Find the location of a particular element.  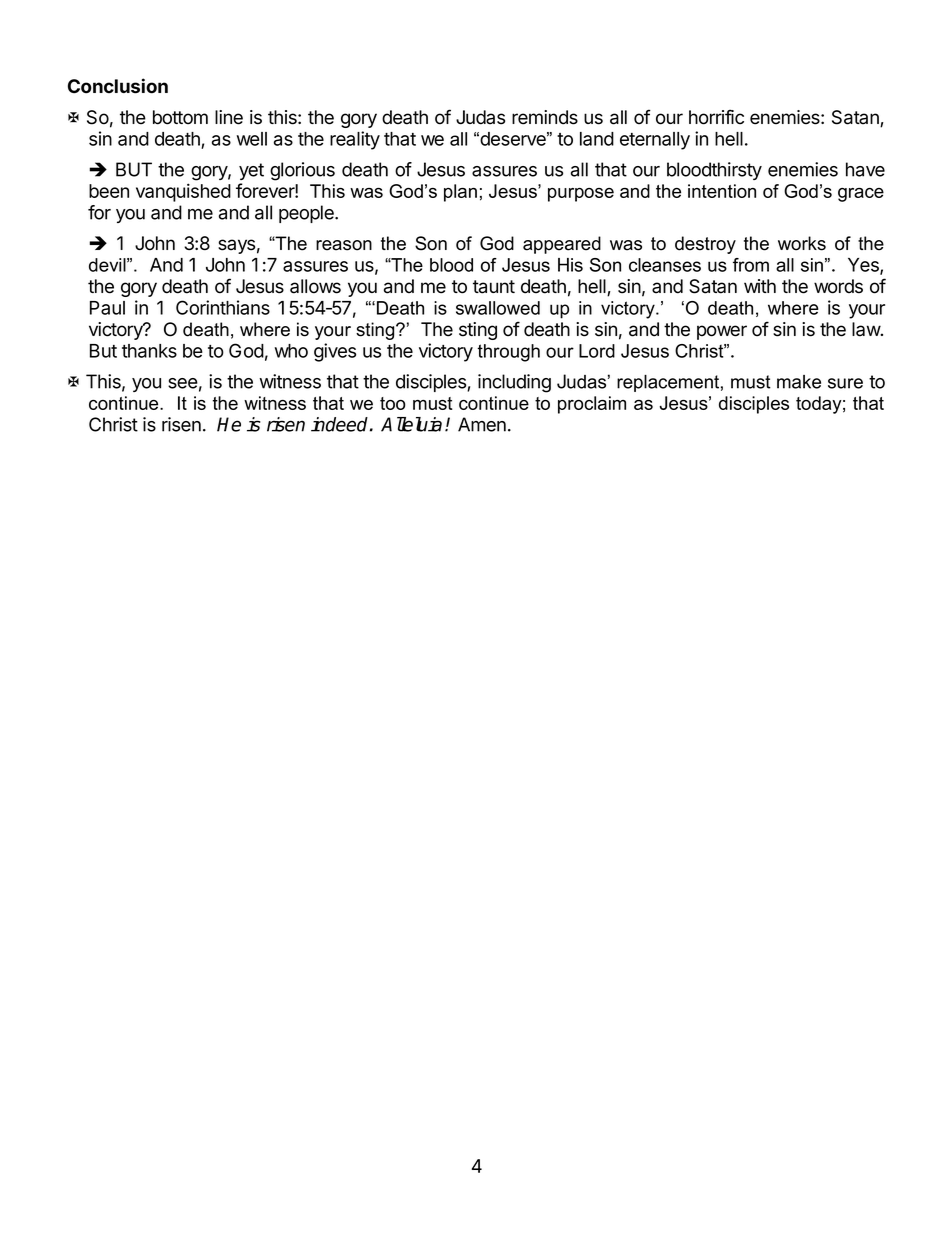

through is located at coordinates (508, 353).
